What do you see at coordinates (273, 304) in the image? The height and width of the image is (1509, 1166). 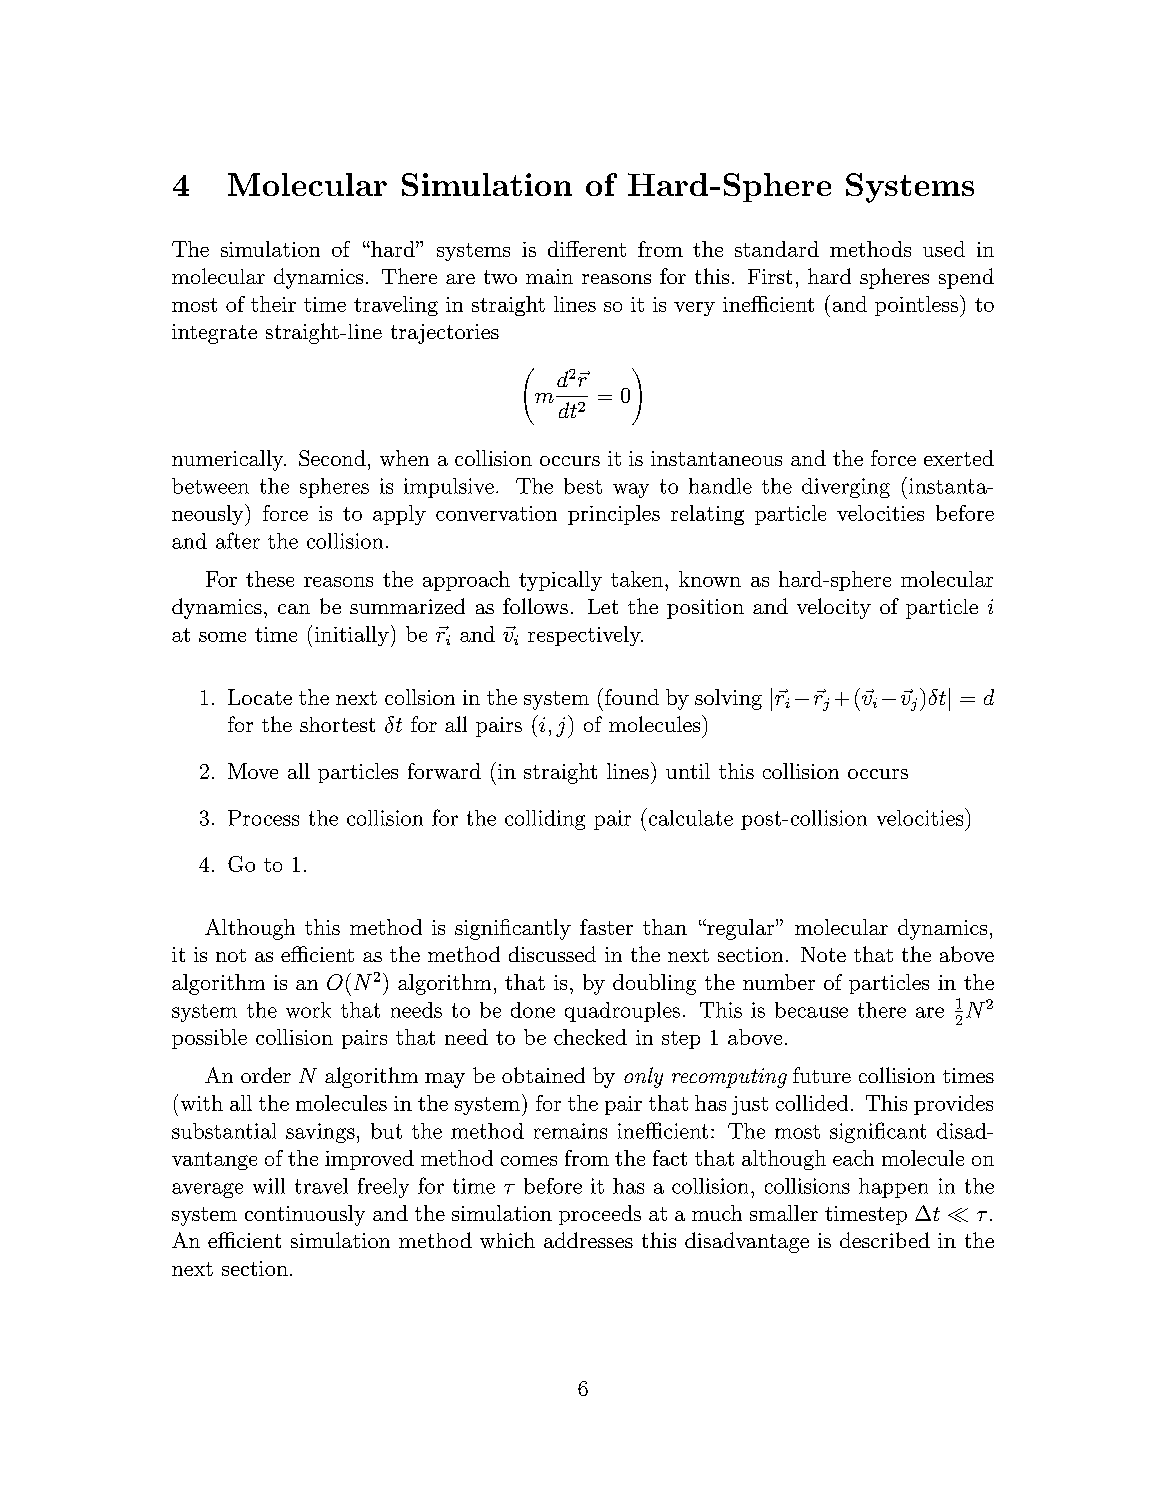 I see `their` at bounding box center [273, 304].
